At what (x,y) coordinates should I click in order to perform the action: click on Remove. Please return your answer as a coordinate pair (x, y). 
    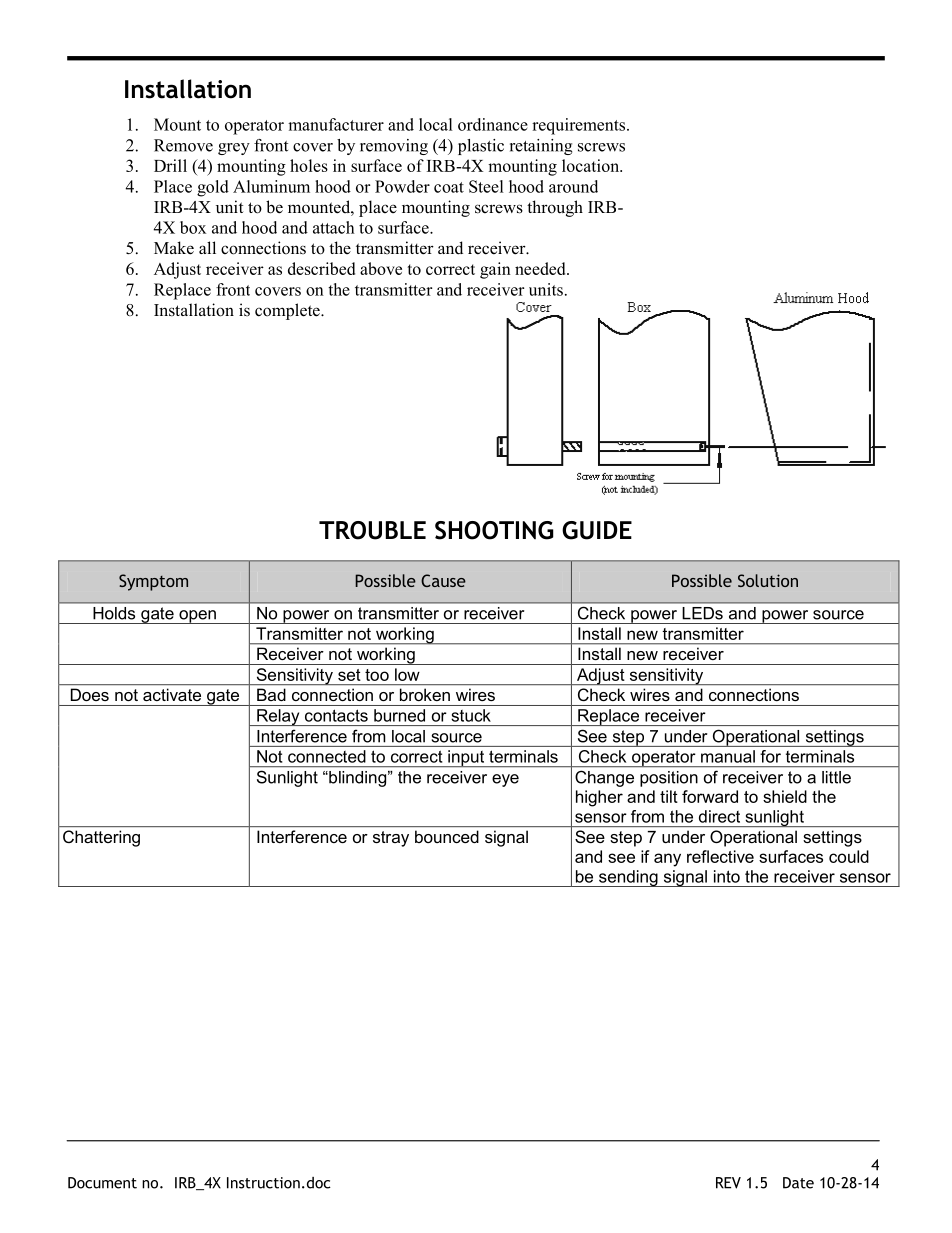
    Looking at the image, I should click on (183, 145).
